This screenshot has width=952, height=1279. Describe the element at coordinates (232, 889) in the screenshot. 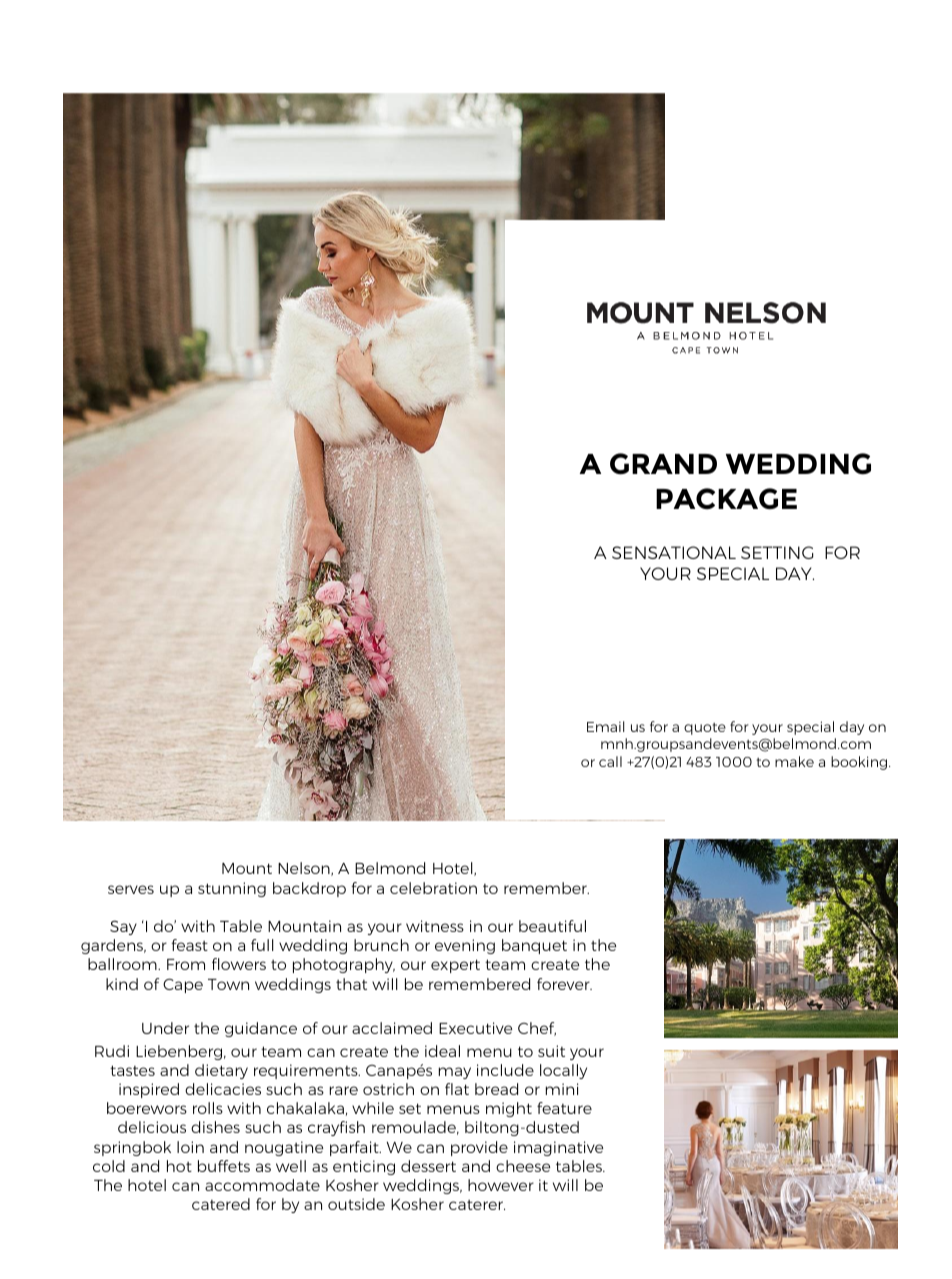

I see `stunning` at that location.
